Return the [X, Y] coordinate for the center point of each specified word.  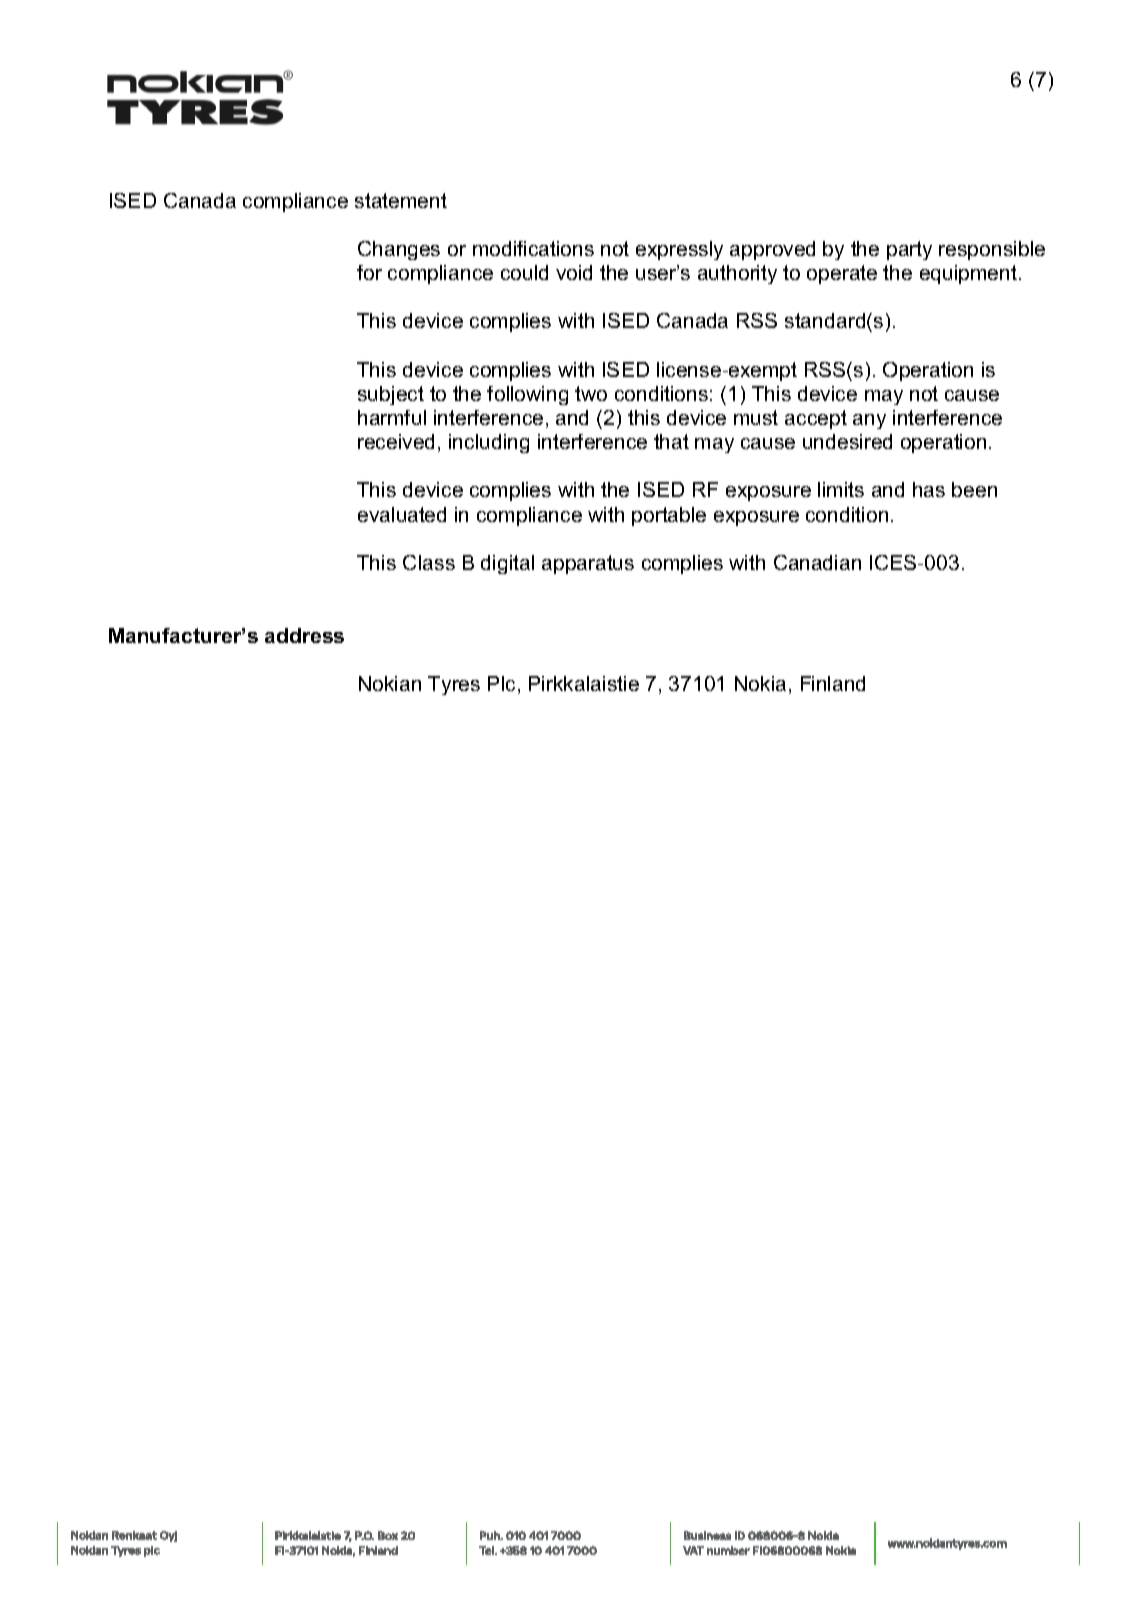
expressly [679, 250]
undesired [847, 441]
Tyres [454, 685]
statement [401, 200]
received [396, 441]
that [671, 441]
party [909, 250]
